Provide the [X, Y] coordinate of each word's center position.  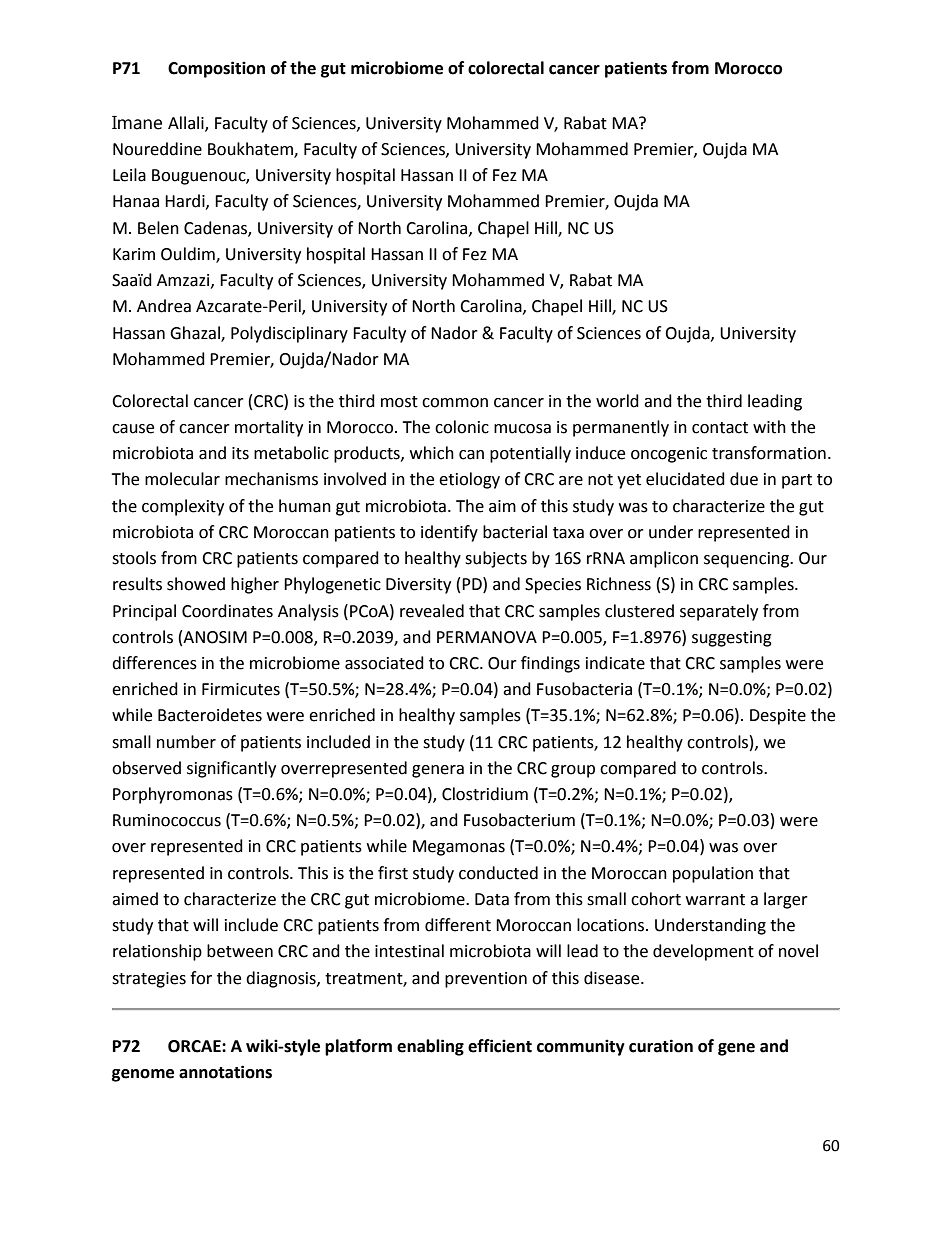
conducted [498, 873]
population [713, 874]
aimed [135, 899]
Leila [129, 175]
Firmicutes [241, 689]
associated [384, 663]
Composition [216, 69]
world [617, 401]
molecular [182, 479]
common [455, 403]
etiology [469, 480]
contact [720, 428]
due [744, 479]
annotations [225, 1072]
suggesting [732, 639]
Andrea [164, 306]
